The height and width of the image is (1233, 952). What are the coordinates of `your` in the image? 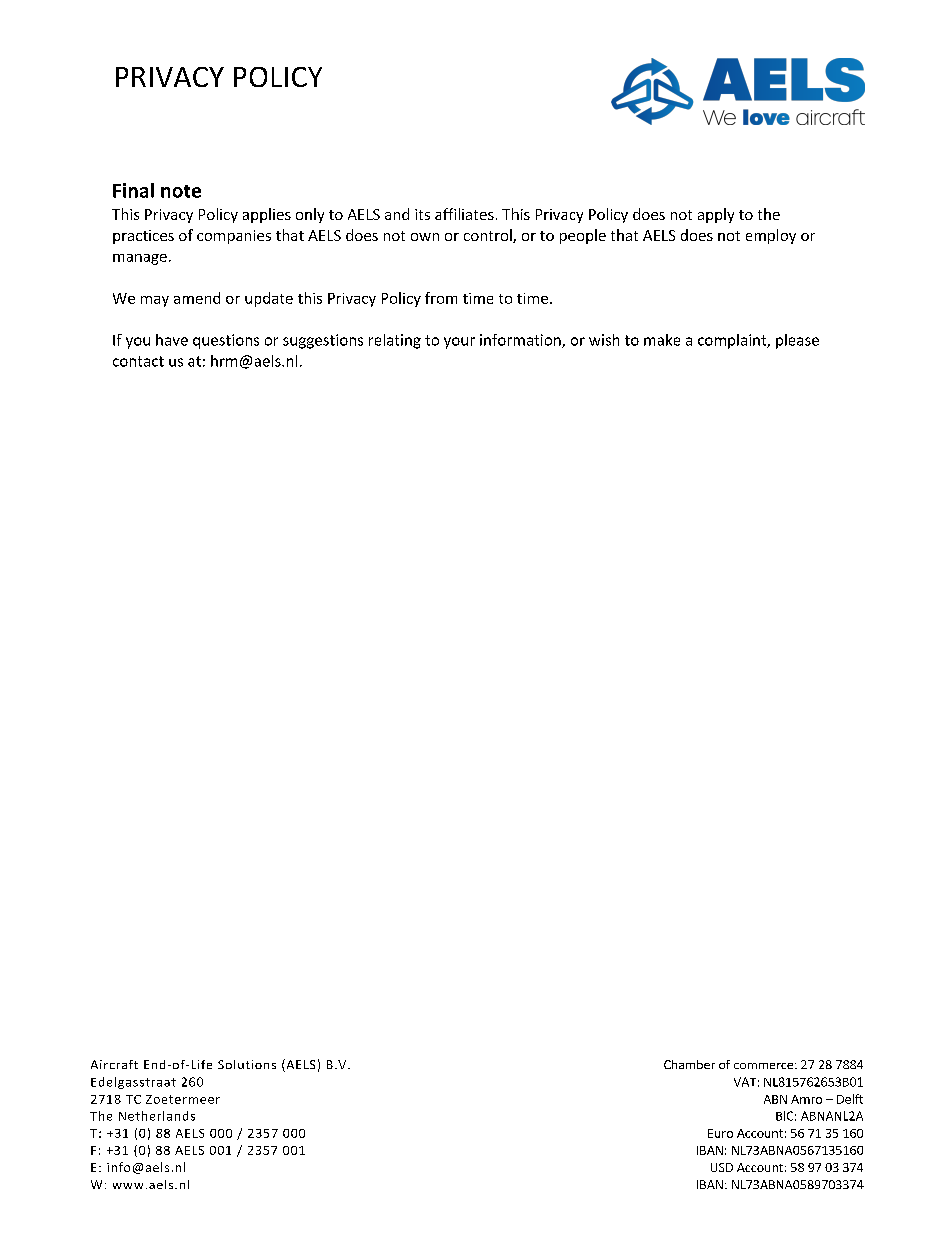 It's located at (459, 343).
